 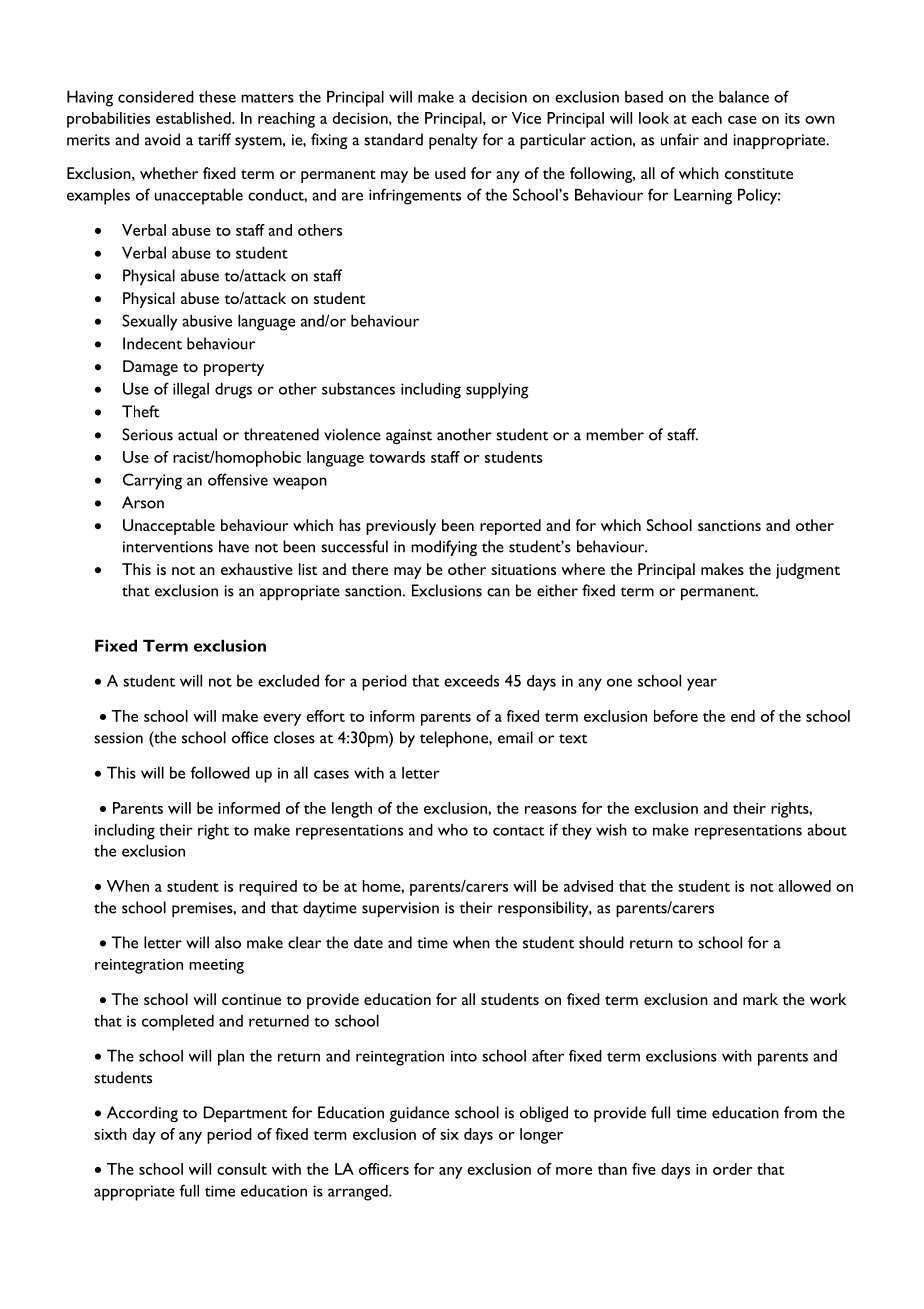 I want to click on Carrying, so click(x=152, y=481).
